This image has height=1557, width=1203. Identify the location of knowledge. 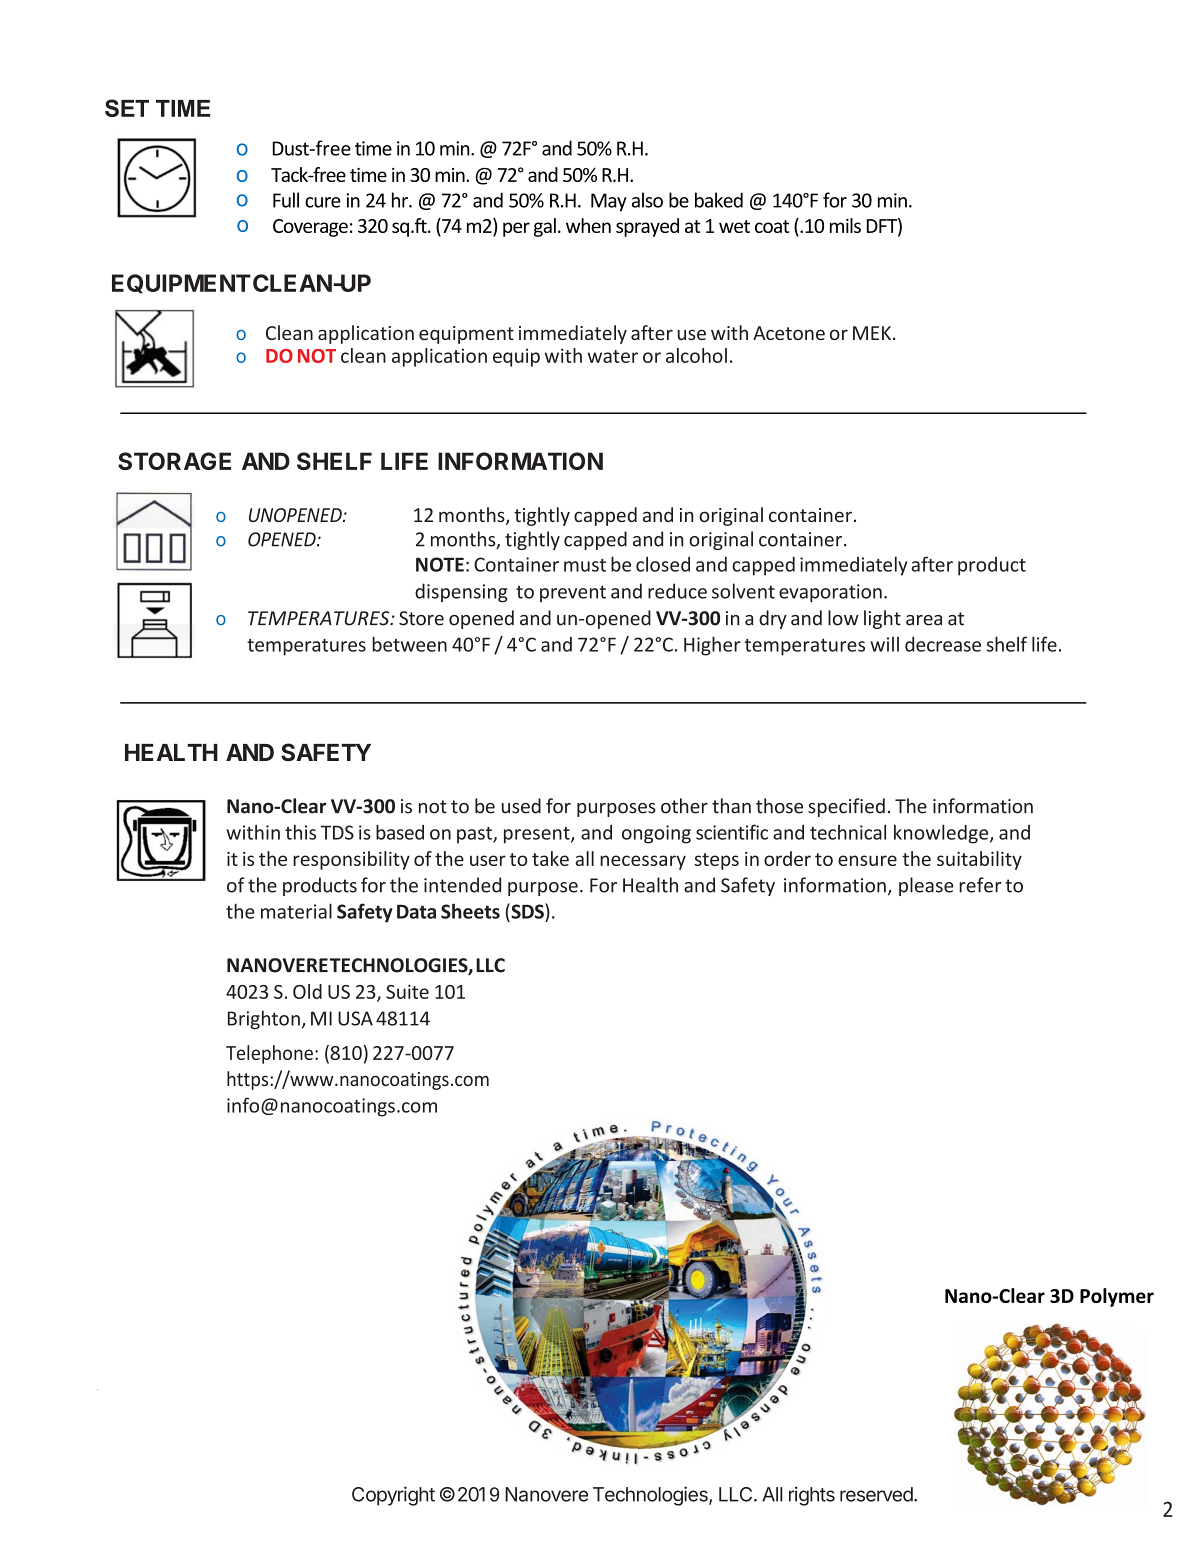
(942, 834).
